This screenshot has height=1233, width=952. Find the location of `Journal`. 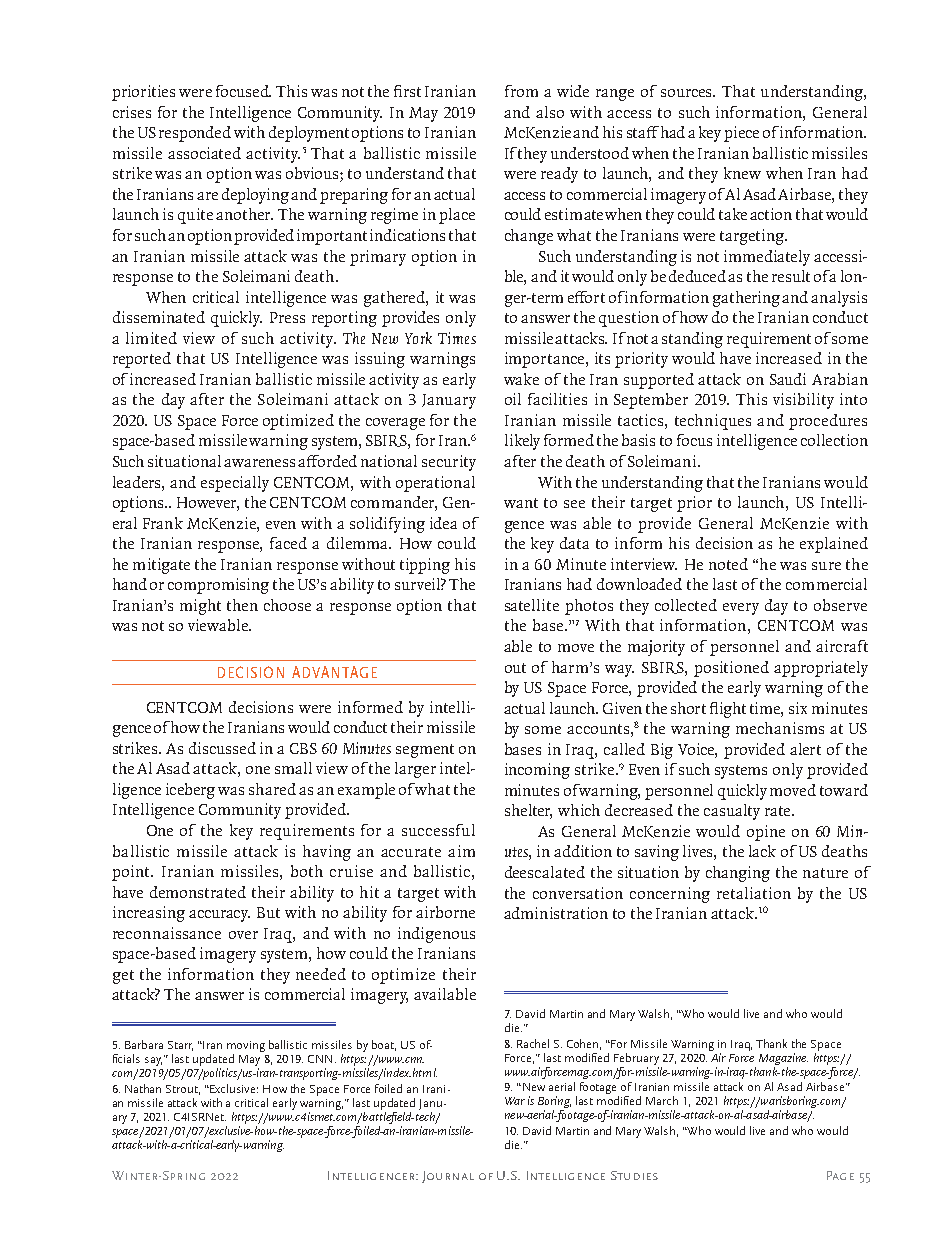

Journal is located at coordinates (448, 1177).
